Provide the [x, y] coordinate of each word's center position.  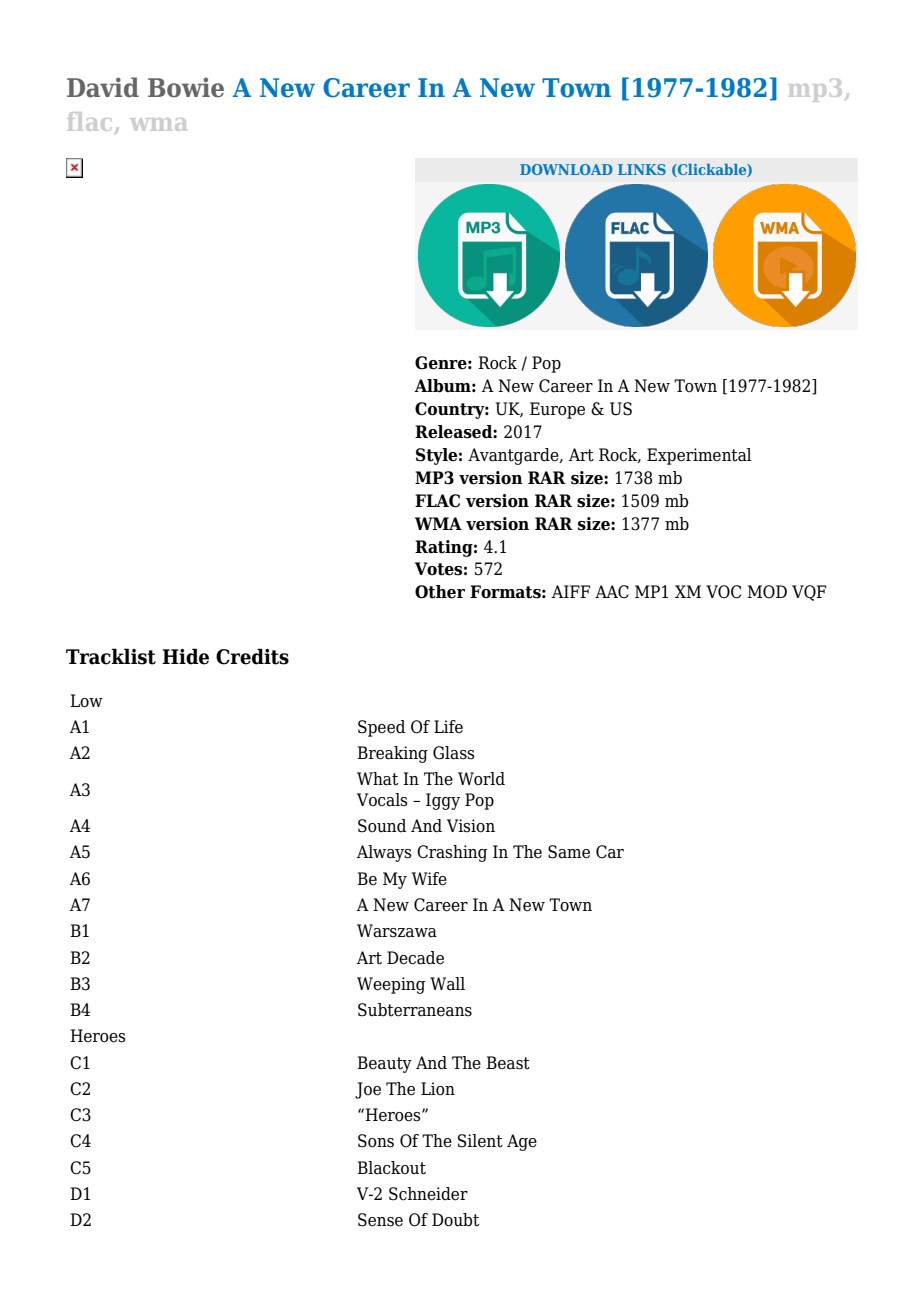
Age [522, 1142]
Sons [376, 1141]
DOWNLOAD [566, 169]
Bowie [186, 87]
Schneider [428, 1194]
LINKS [642, 169]
